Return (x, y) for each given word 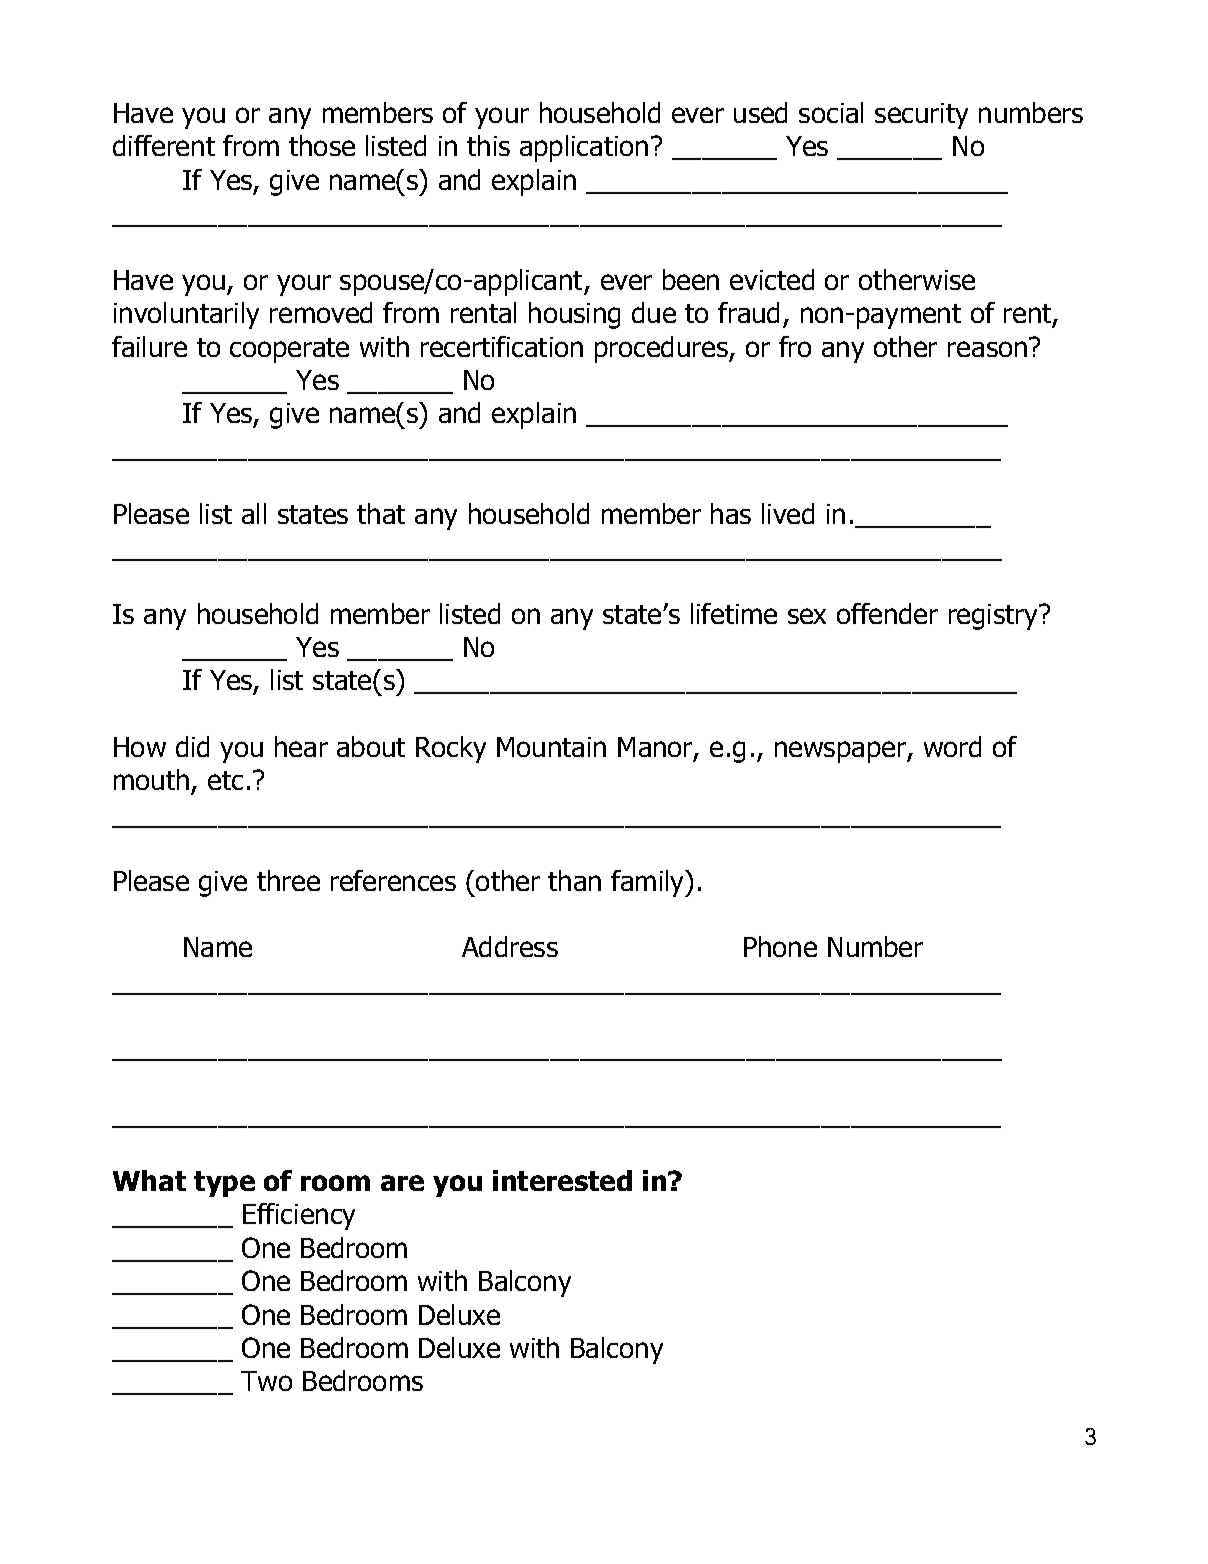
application (584, 148)
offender (887, 613)
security (921, 116)
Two (266, 1381)
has (731, 513)
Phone (780, 946)
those (322, 145)
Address (510, 946)
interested (562, 1180)
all (254, 513)
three (288, 880)
